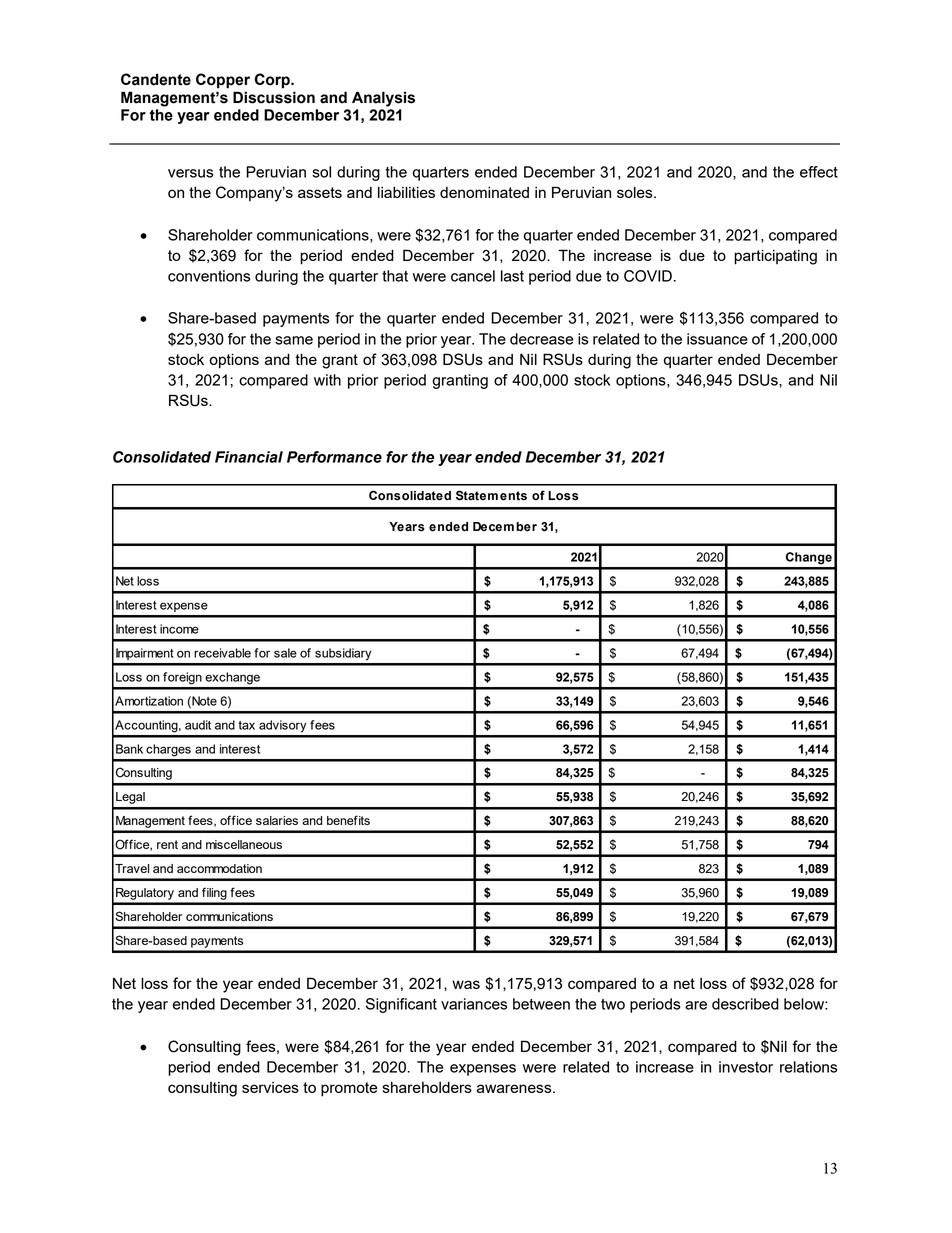 The width and height of the image is (952, 1233). Describe the element at coordinates (383, 99) in the image. I see `Analysis` at that location.
